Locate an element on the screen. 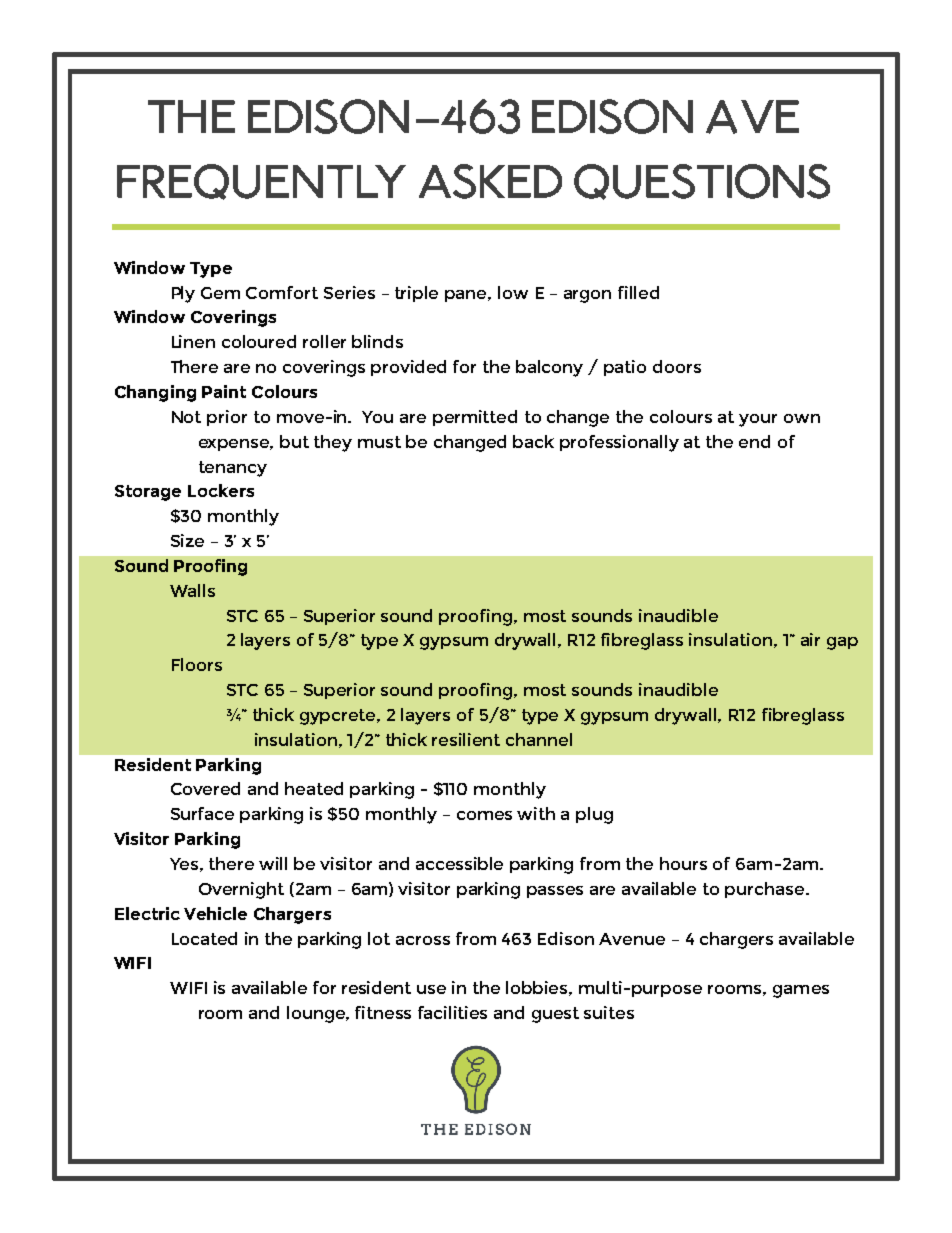 The height and width of the screenshot is (1233, 952). provided is located at coordinates (408, 368).
